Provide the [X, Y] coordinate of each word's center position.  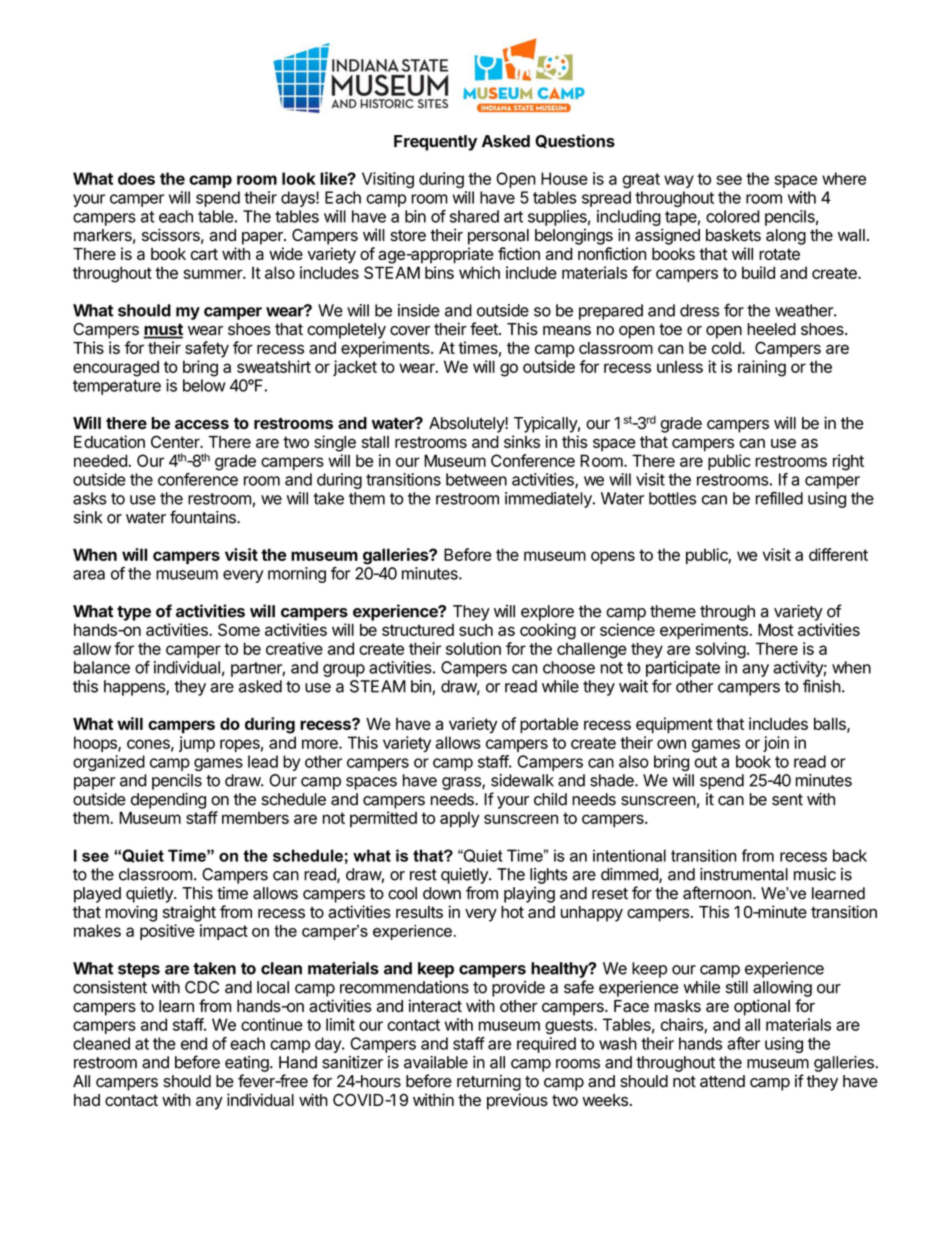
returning [489, 1083]
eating [247, 1064]
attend [722, 1081]
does [136, 178]
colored [733, 216]
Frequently [435, 143]
